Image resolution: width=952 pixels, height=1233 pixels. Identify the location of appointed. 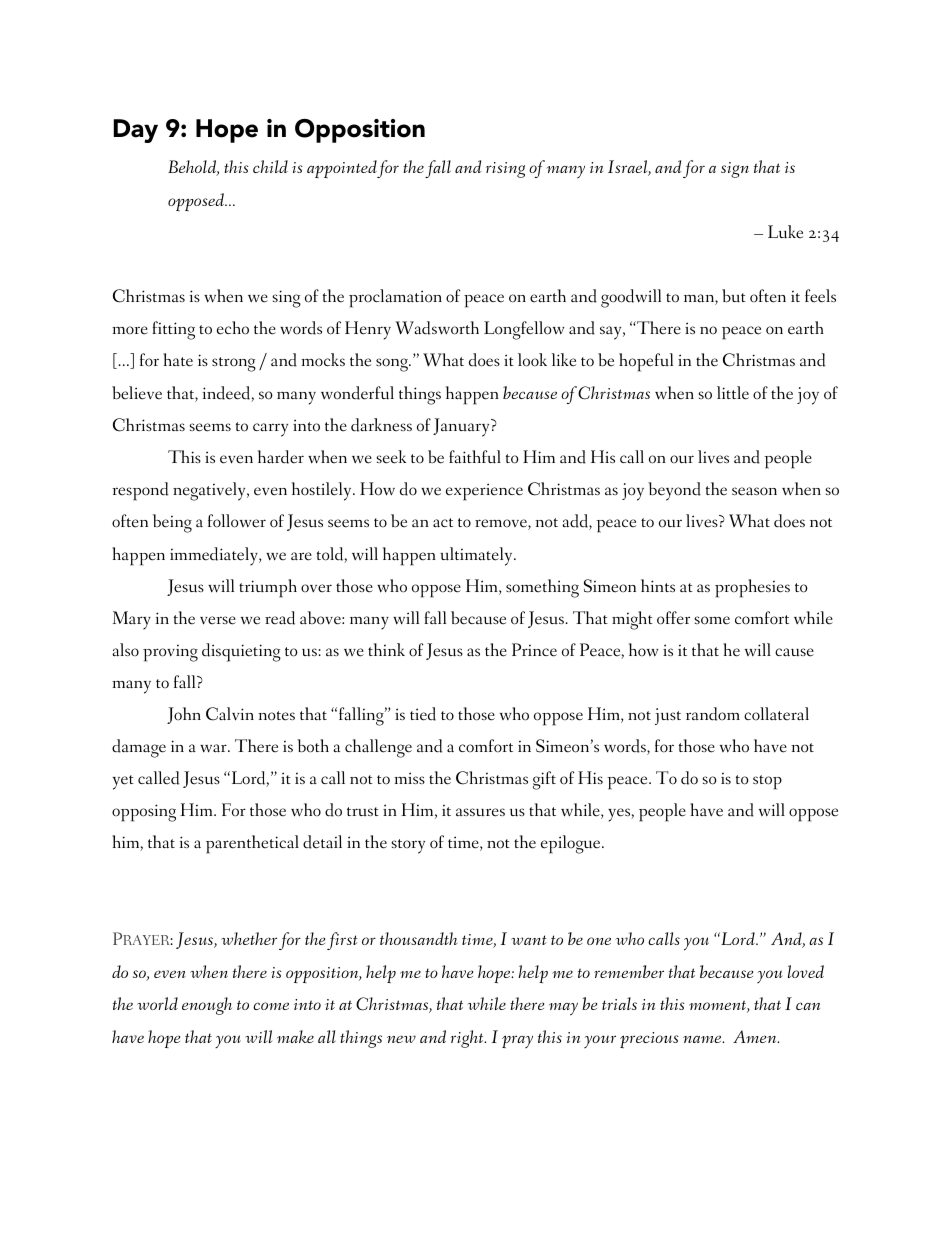
(342, 169).
